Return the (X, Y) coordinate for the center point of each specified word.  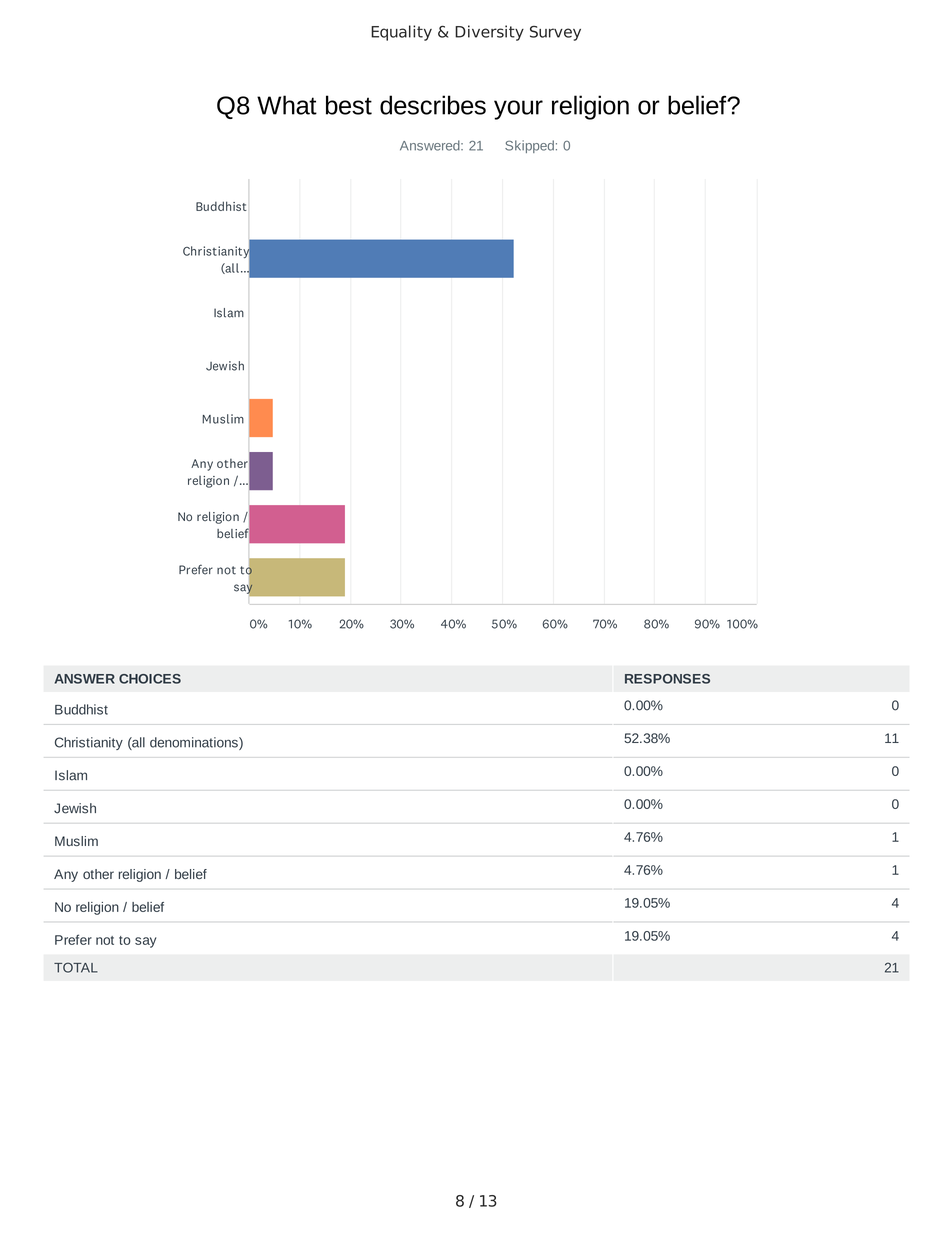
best (349, 105)
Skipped (529, 146)
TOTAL (76, 967)
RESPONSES (667, 679)
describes (433, 105)
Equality (401, 33)
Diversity (489, 33)
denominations (195, 743)
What (287, 105)
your (518, 110)
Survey (555, 33)
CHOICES (150, 679)
